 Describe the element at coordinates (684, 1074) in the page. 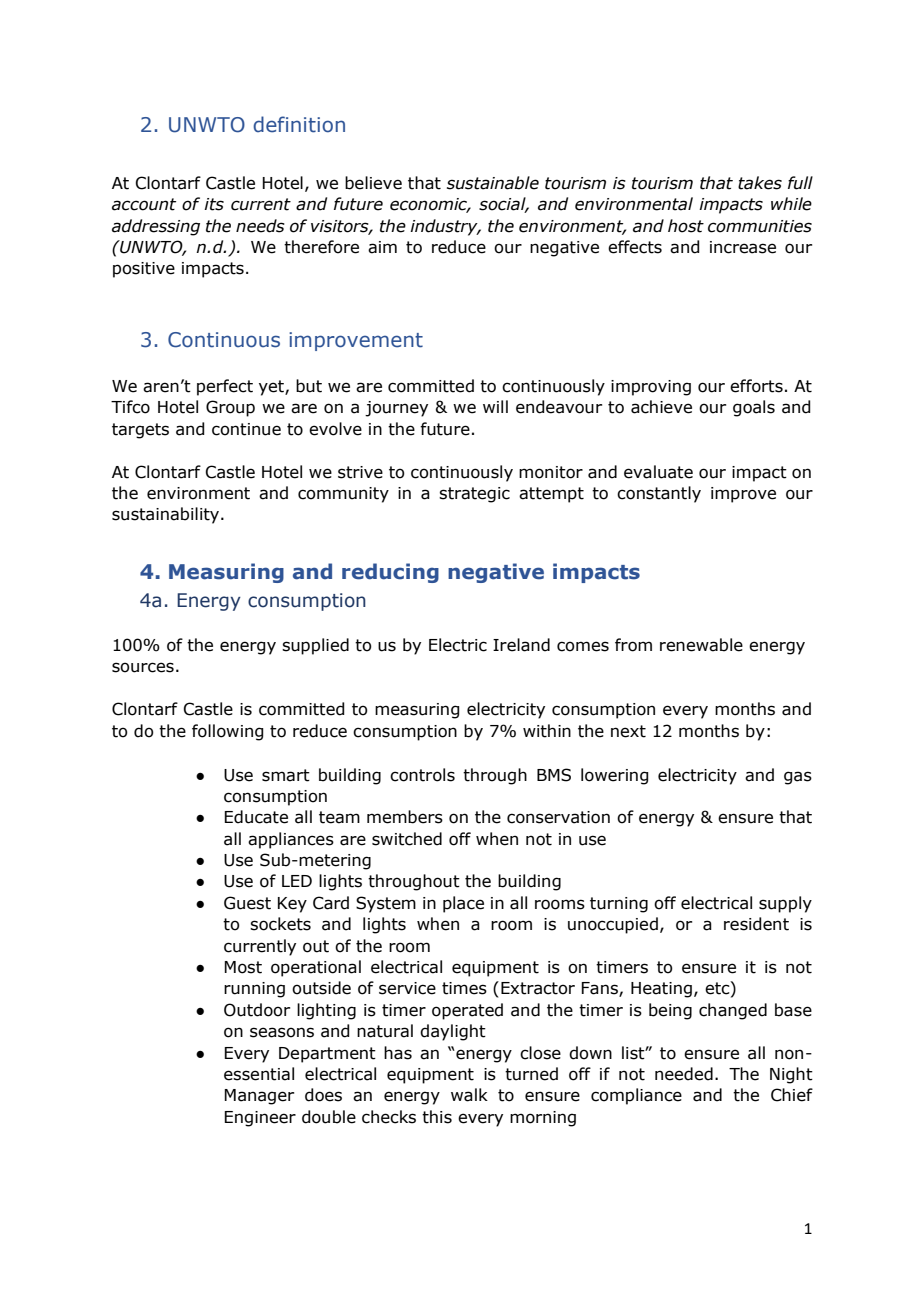

I see `needed` at that location.
